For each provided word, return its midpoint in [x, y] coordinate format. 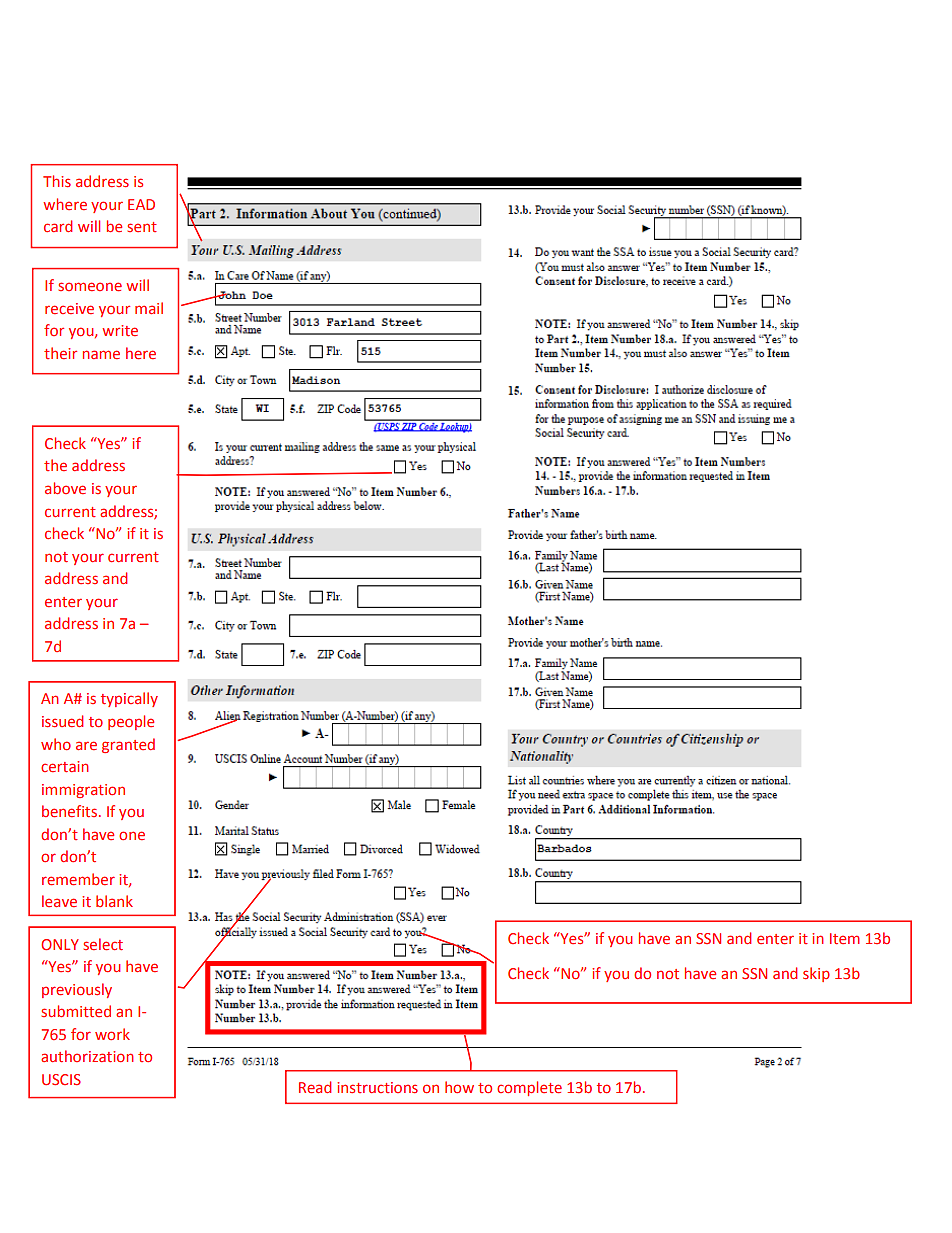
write [120, 330]
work [112, 1034]
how [459, 1087]
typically [129, 699]
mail [149, 308]
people [131, 722]
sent [142, 227]
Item [845, 938]
